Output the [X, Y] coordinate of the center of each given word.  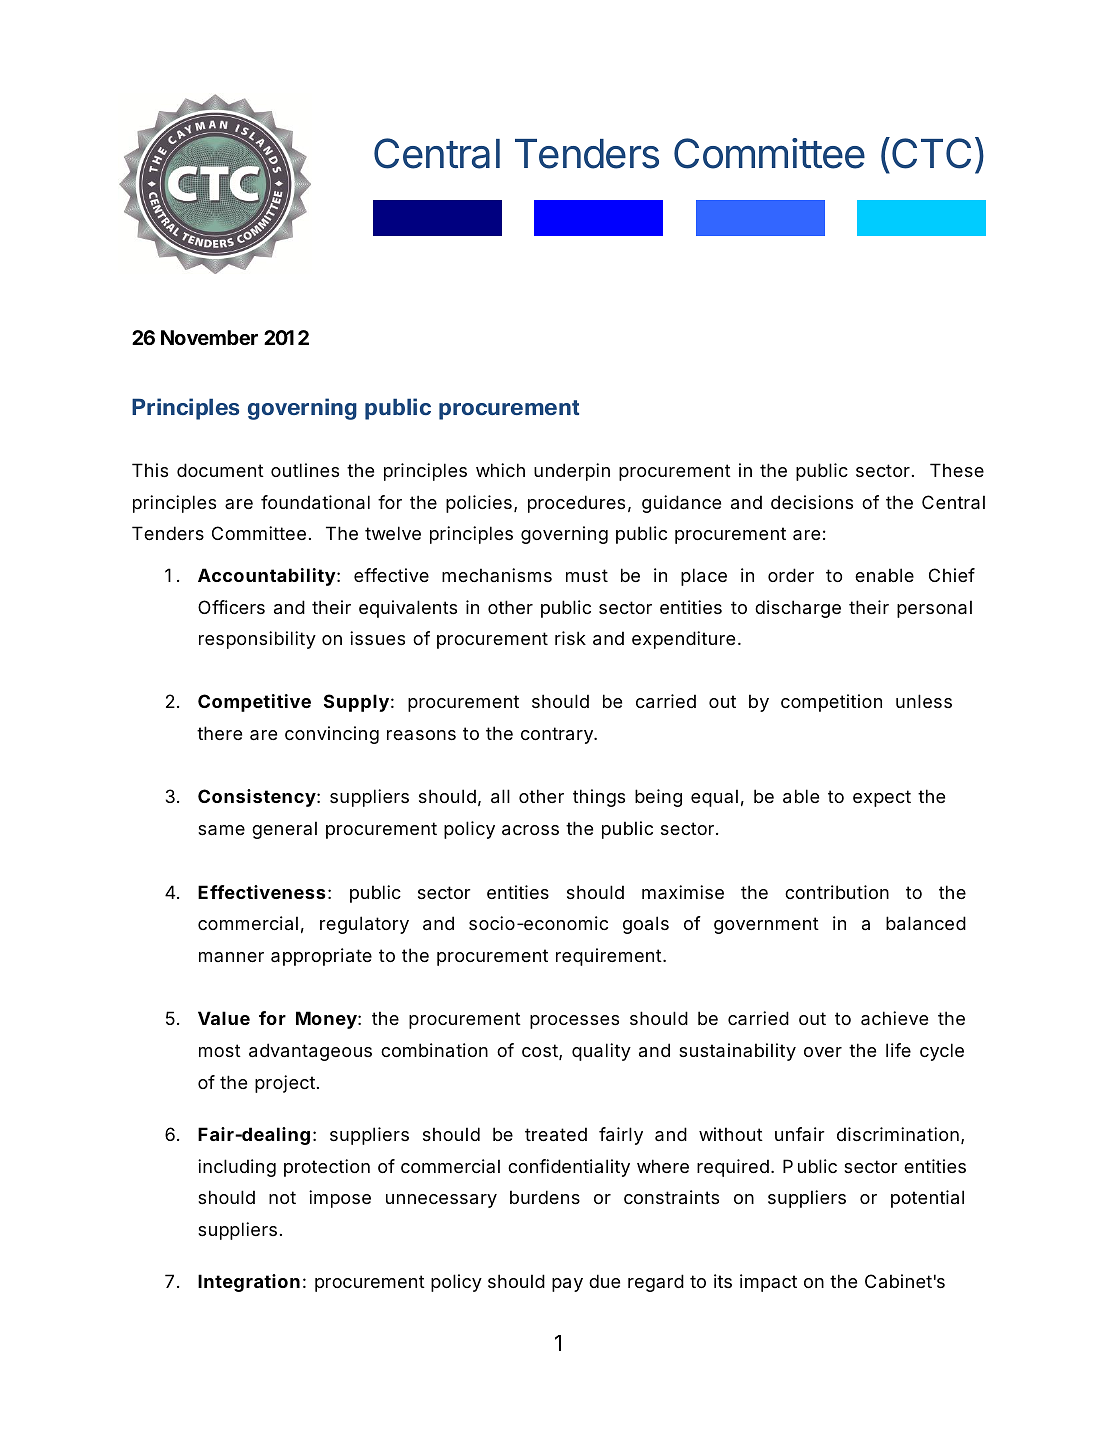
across [530, 830]
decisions [812, 502]
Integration [249, 1283]
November [209, 337]
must [587, 575]
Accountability [267, 577]
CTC [931, 153]
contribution [837, 892]
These [957, 470]
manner [231, 957]
